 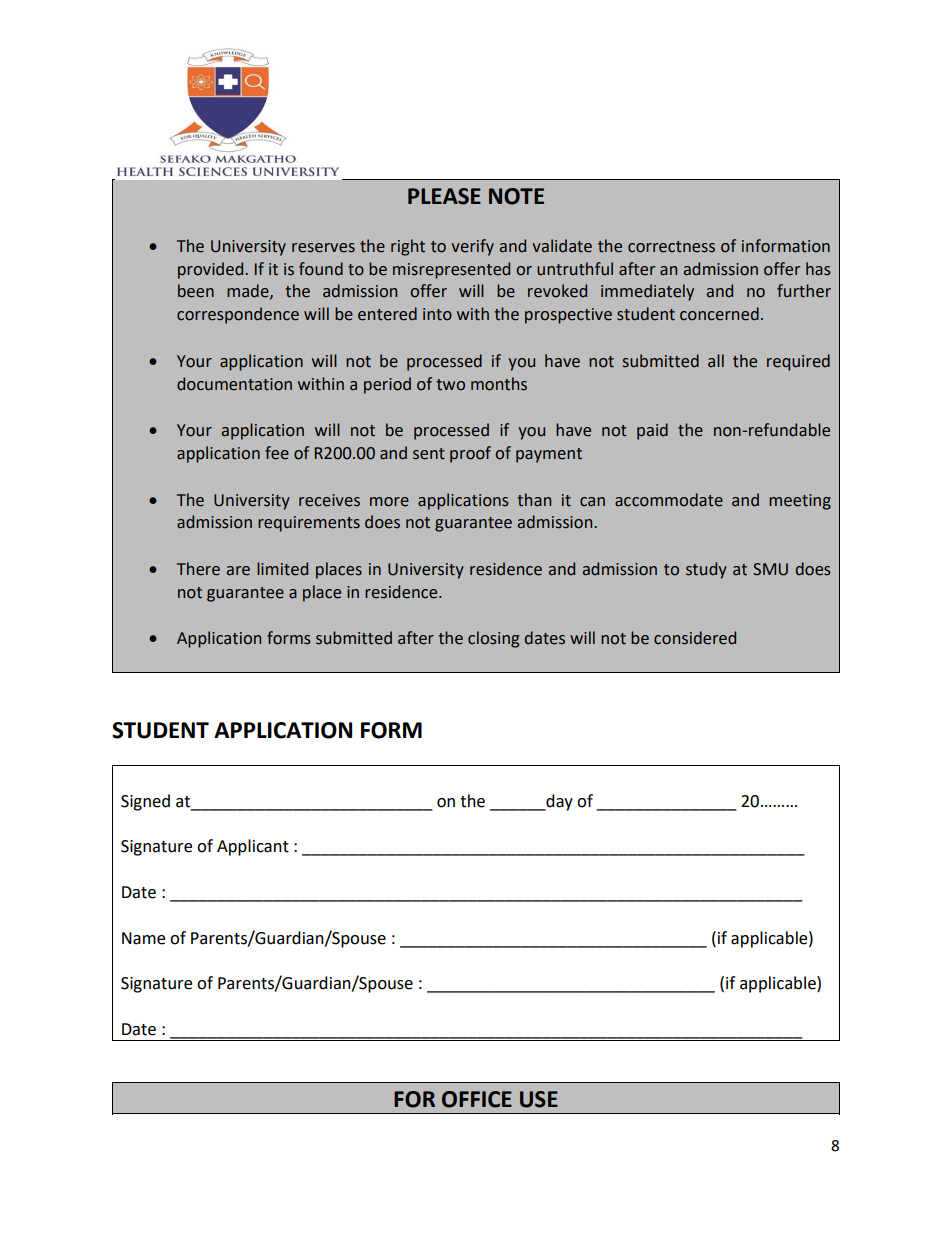 What do you see at coordinates (472, 247) in the screenshot?
I see `verify` at bounding box center [472, 247].
